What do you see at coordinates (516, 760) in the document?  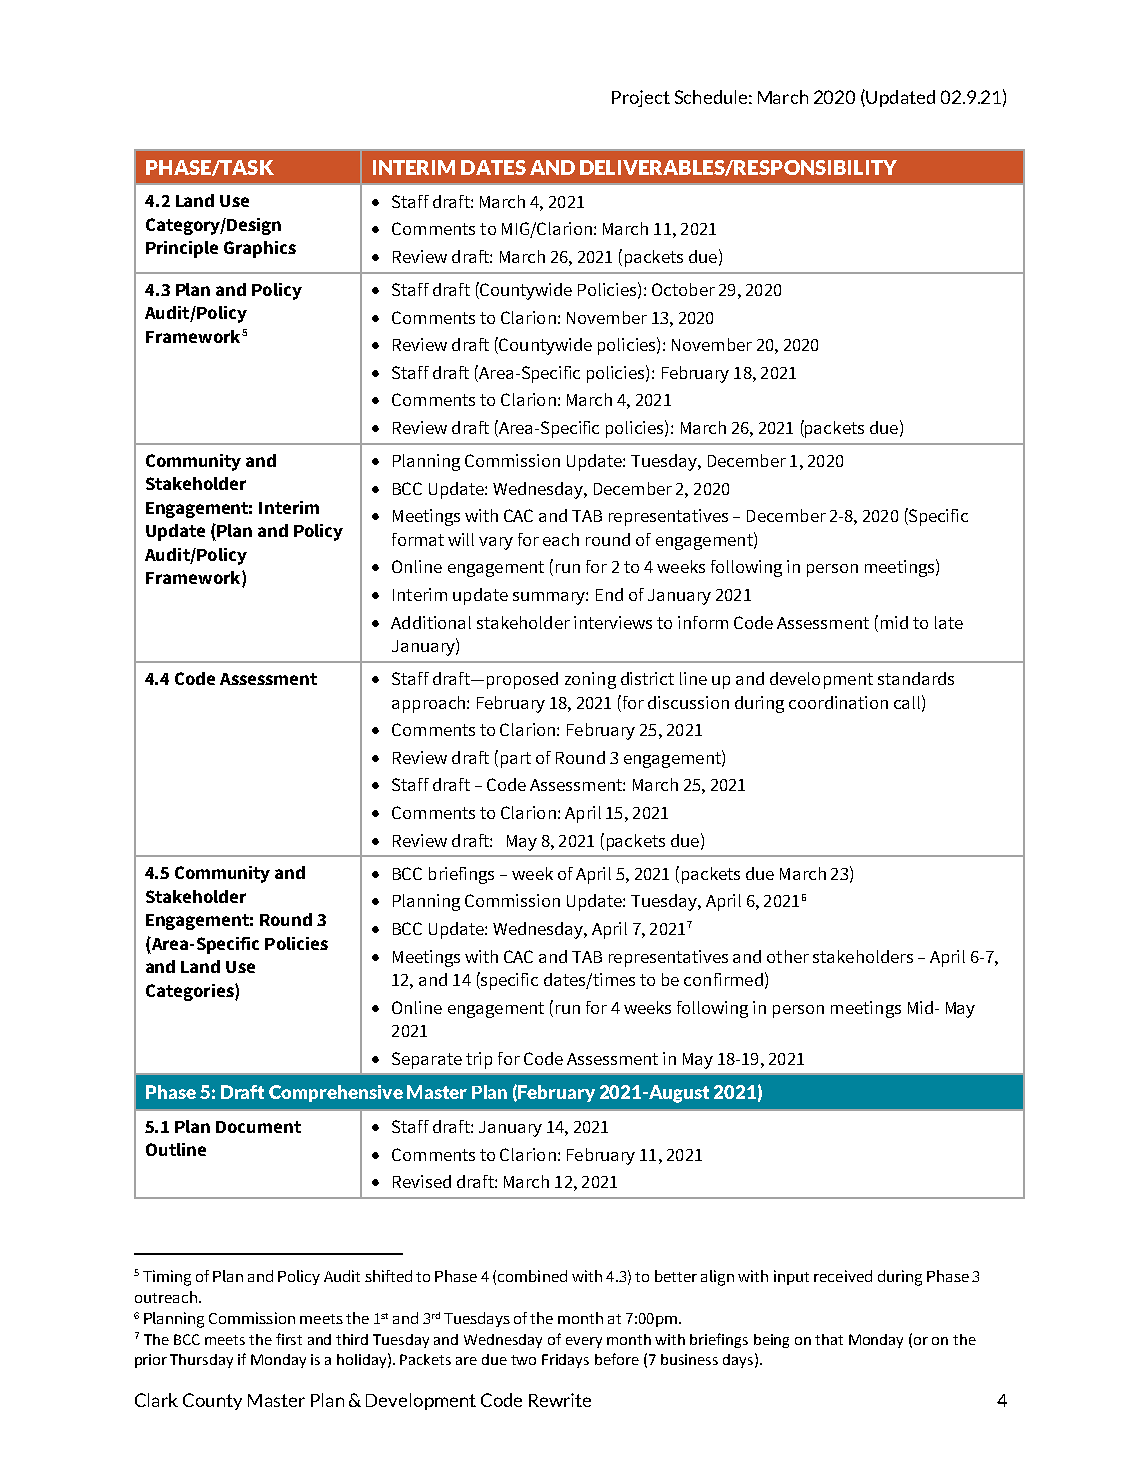 I see `part` at bounding box center [516, 760].
